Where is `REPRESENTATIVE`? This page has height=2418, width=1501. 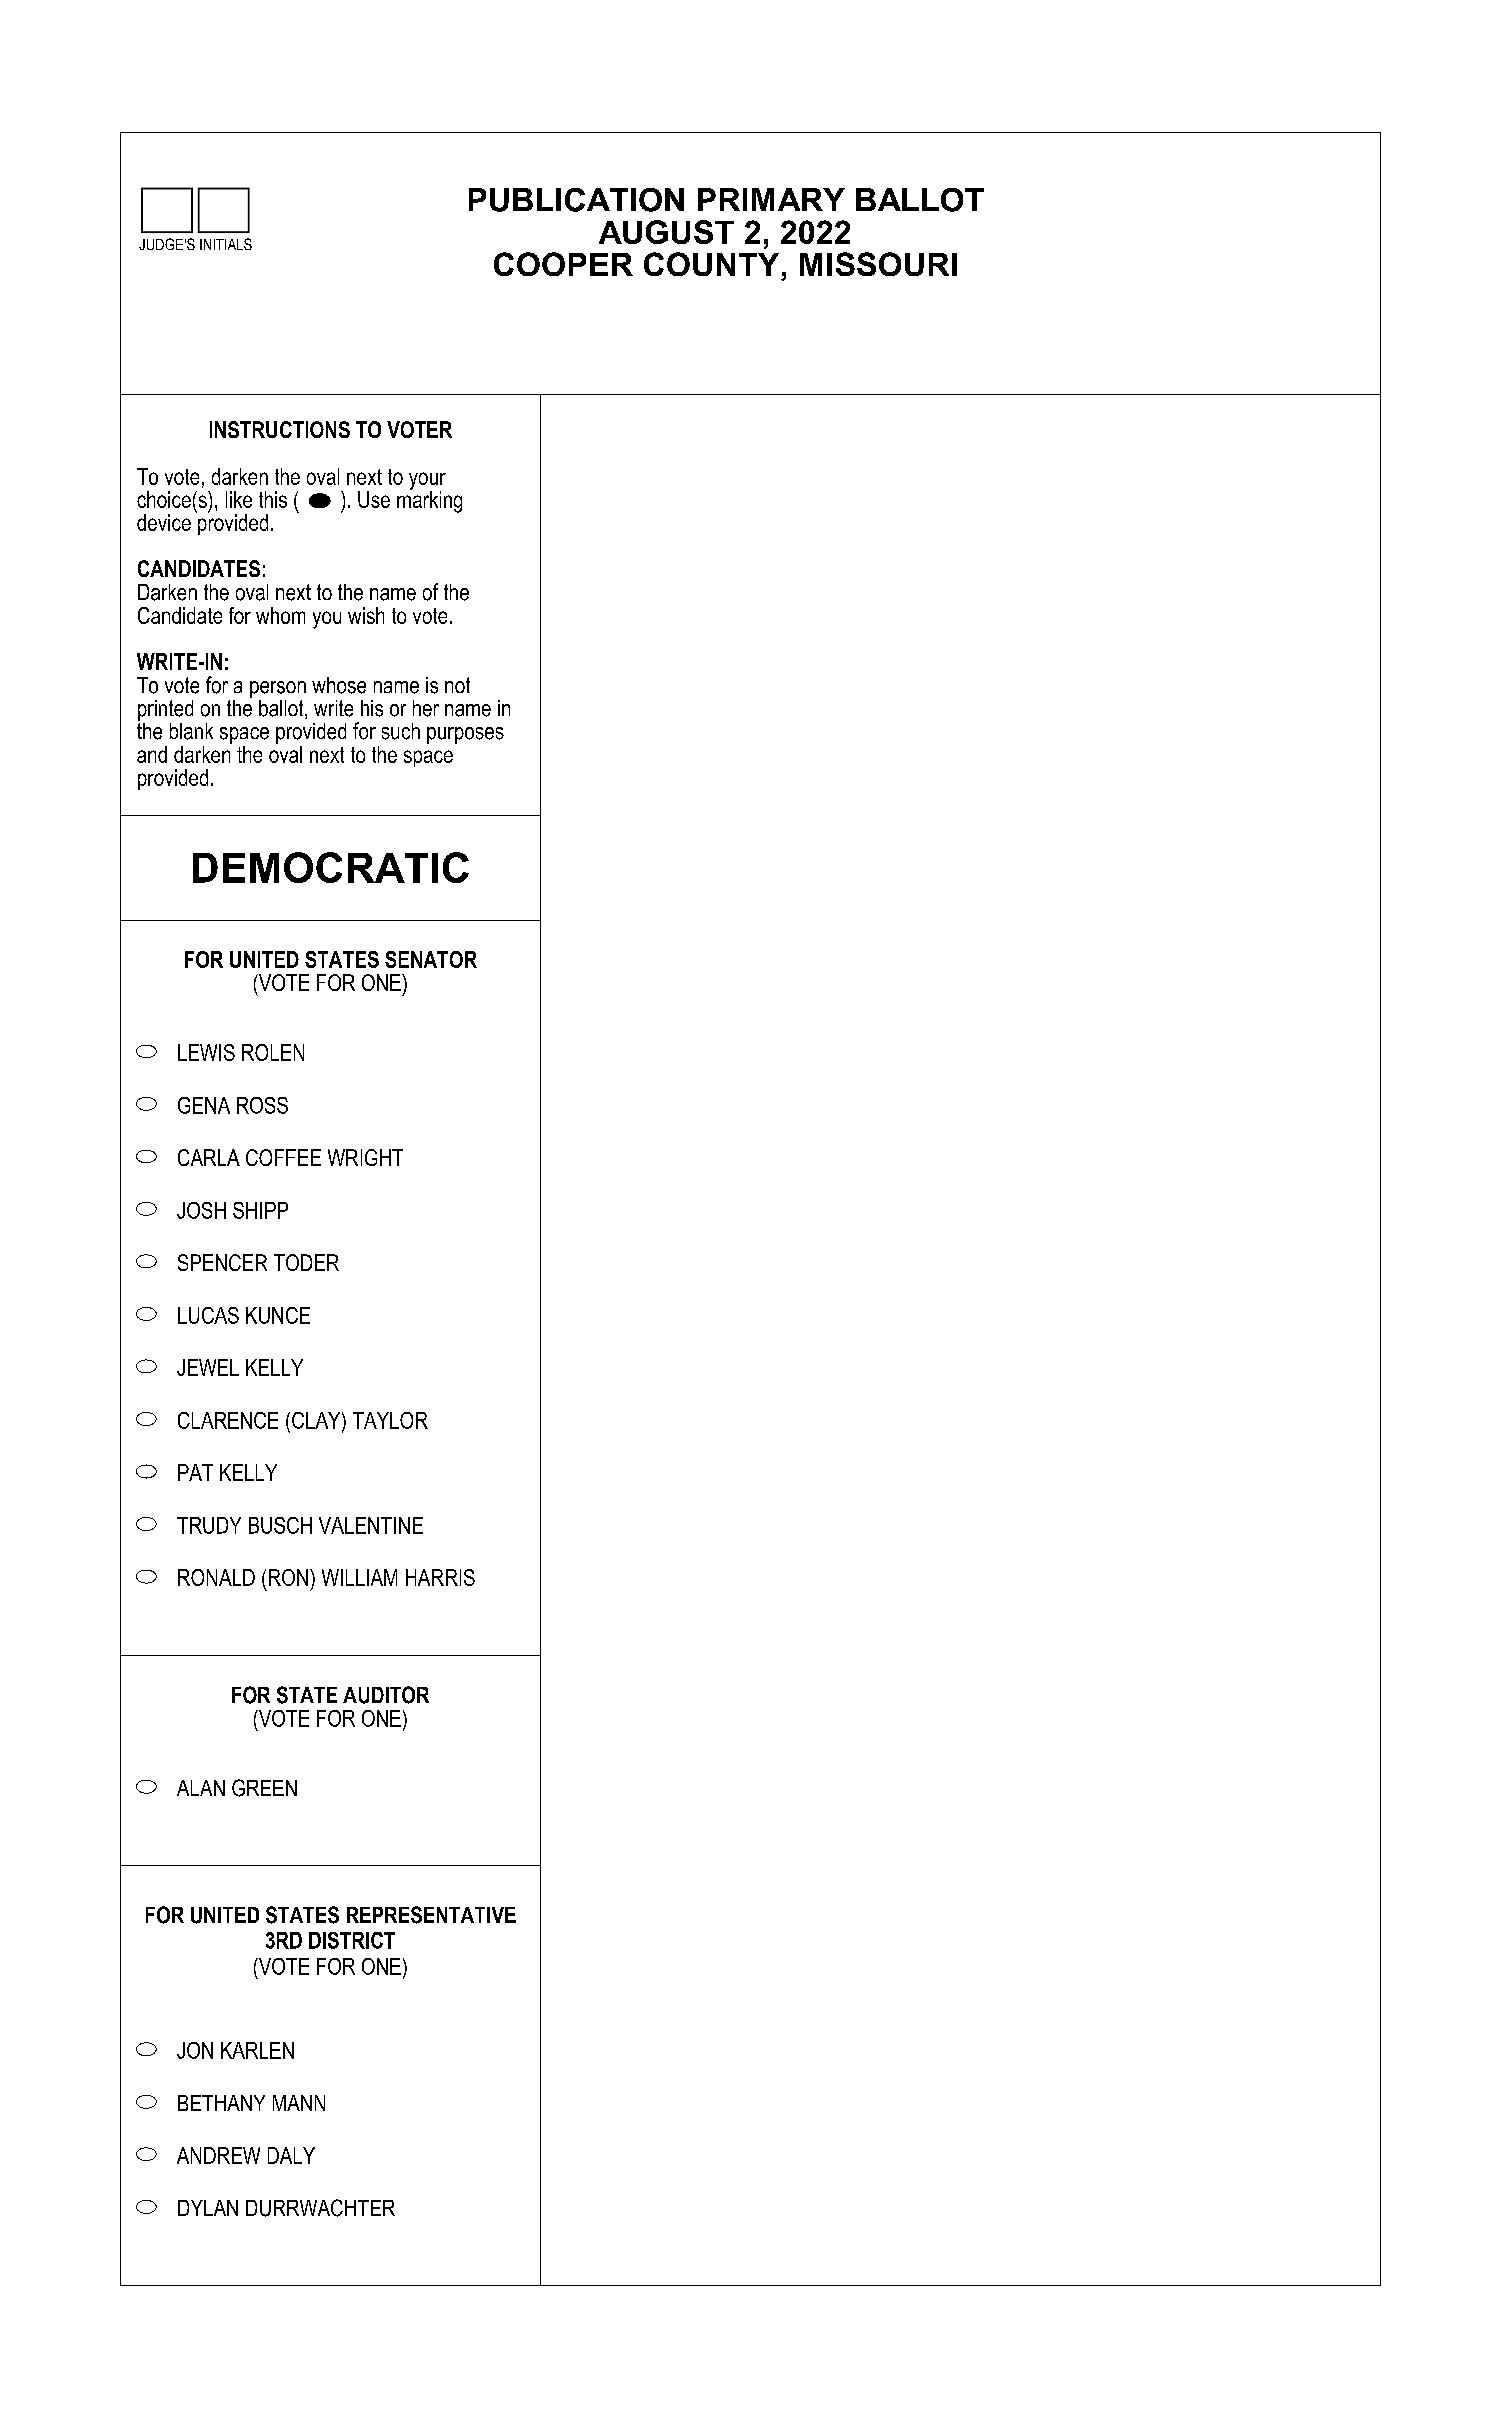
REPRESENTATIVE is located at coordinates (431, 1915).
